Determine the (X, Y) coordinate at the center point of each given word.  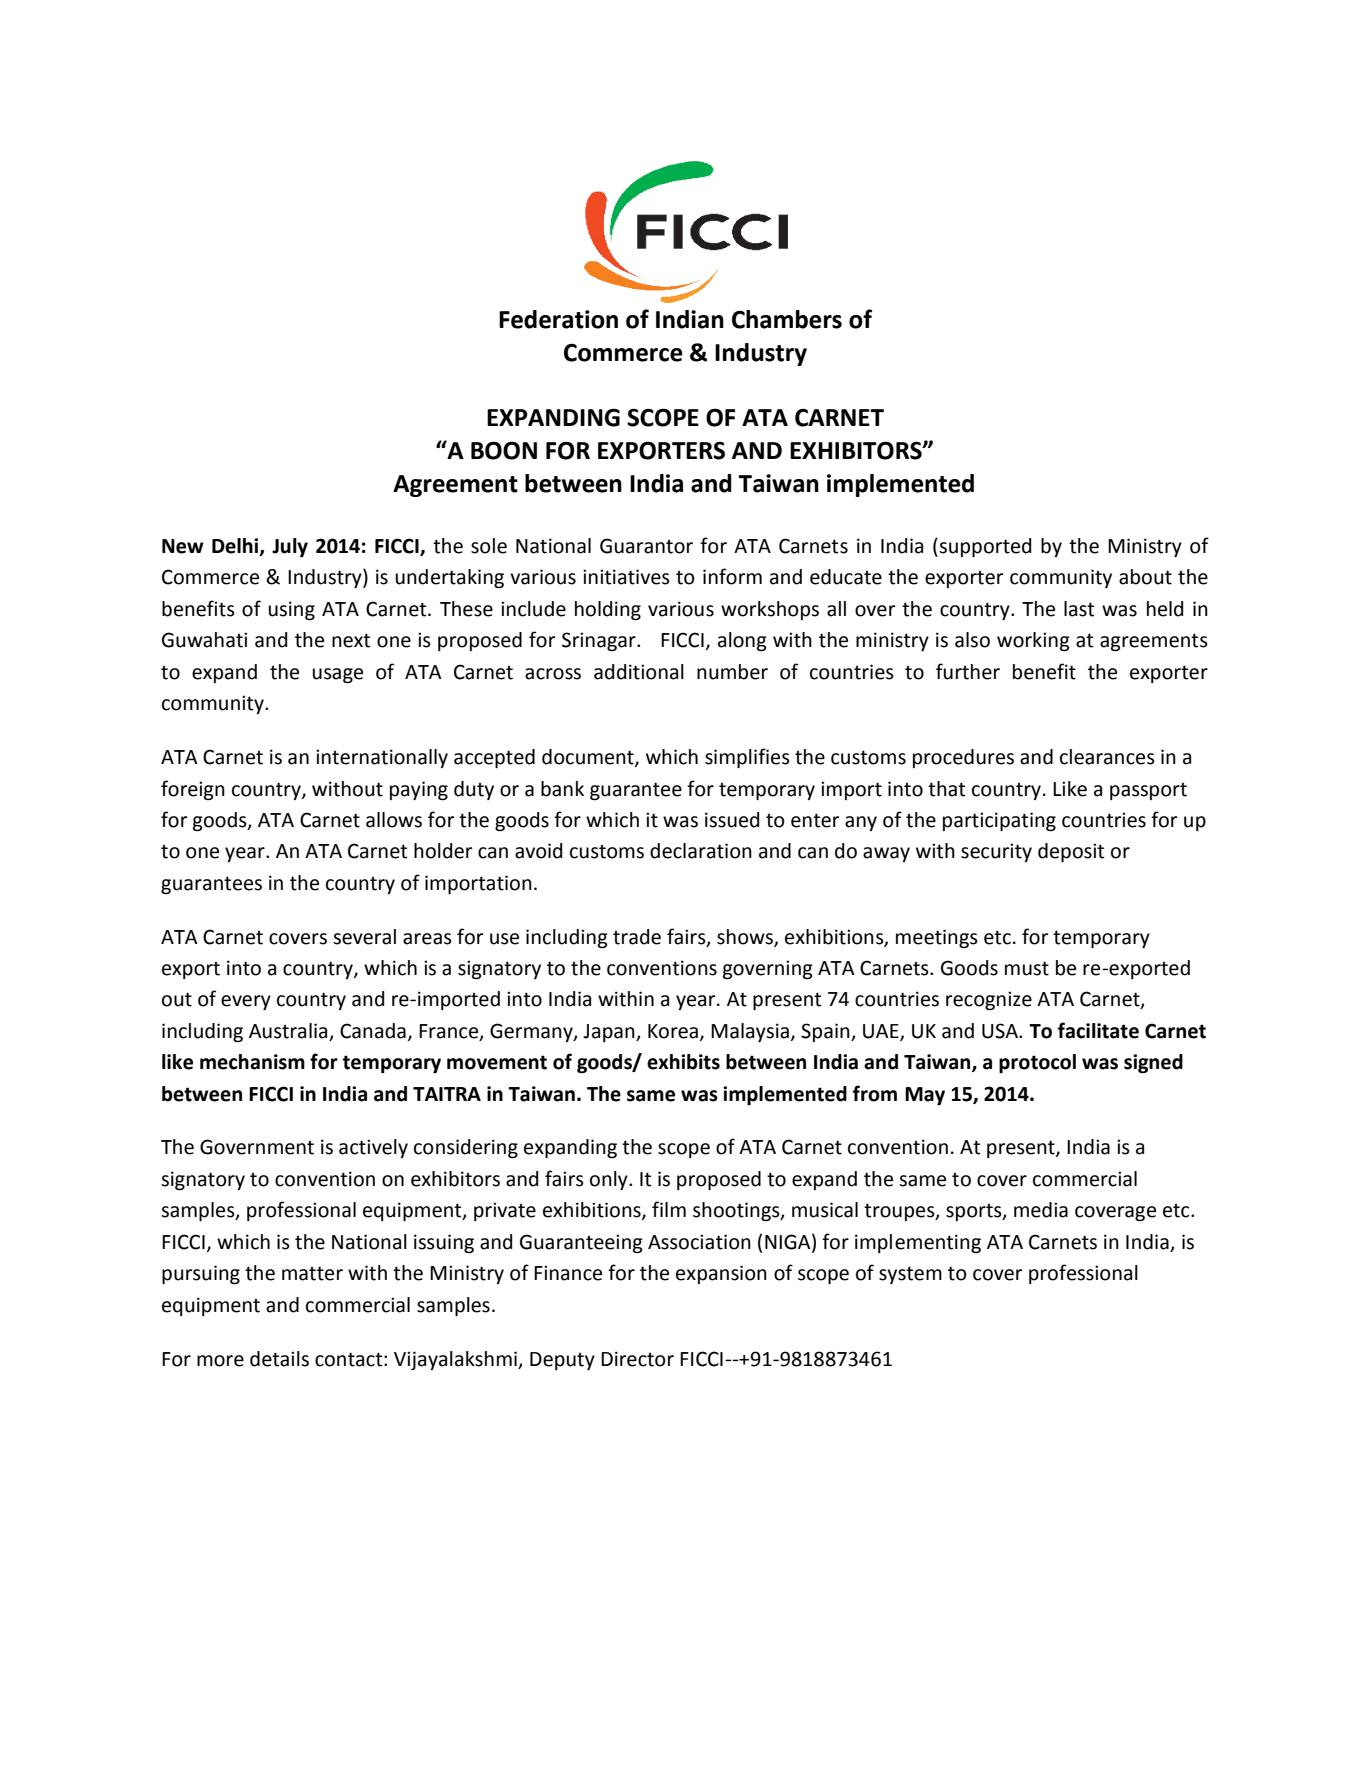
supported (985, 547)
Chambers (787, 319)
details (279, 1359)
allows (394, 820)
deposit (1071, 852)
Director (637, 1359)
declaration (701, 851)
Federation (558, 319)
